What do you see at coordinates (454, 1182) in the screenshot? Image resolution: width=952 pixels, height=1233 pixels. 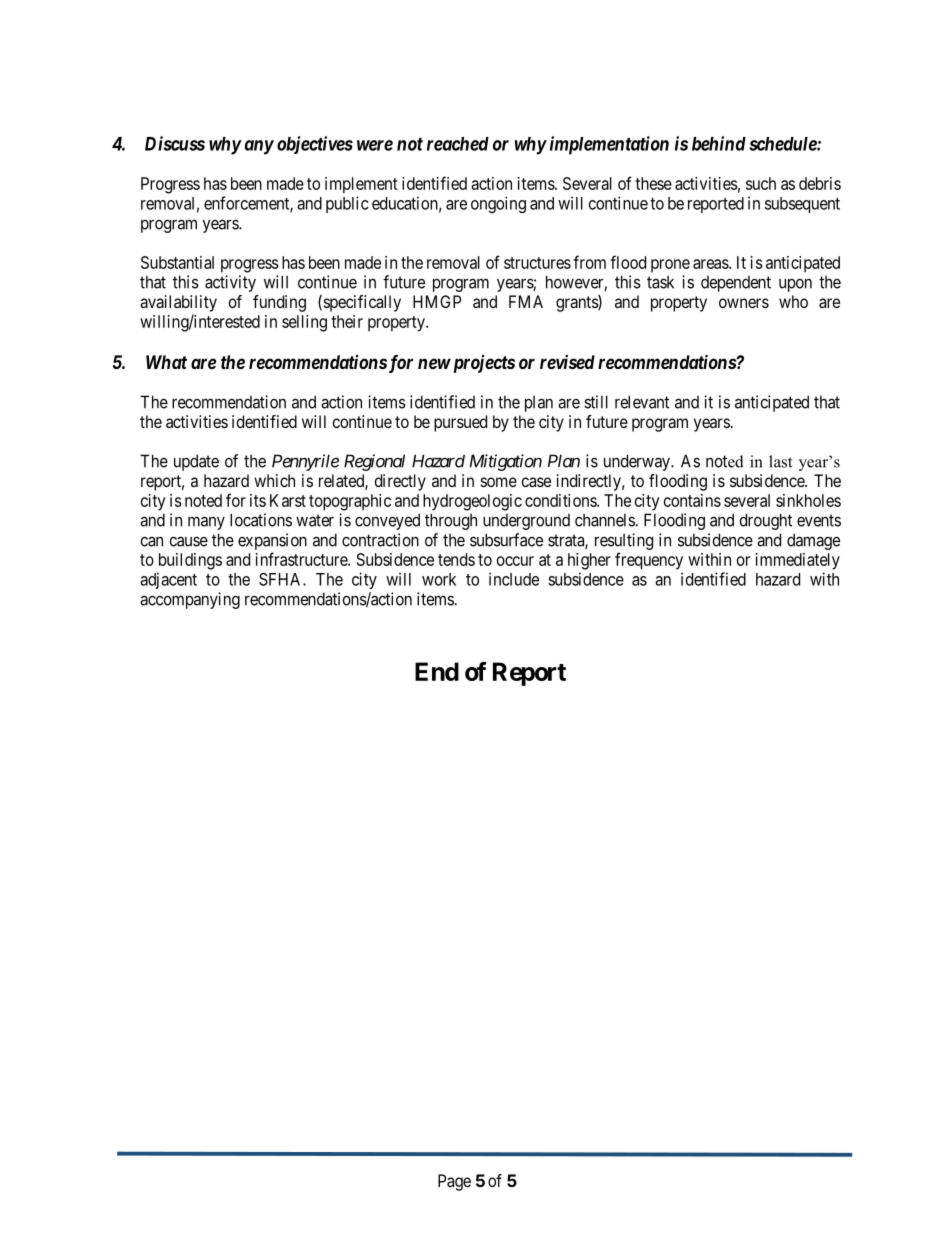 I see `Page` at bounding box center [454, 1182].
